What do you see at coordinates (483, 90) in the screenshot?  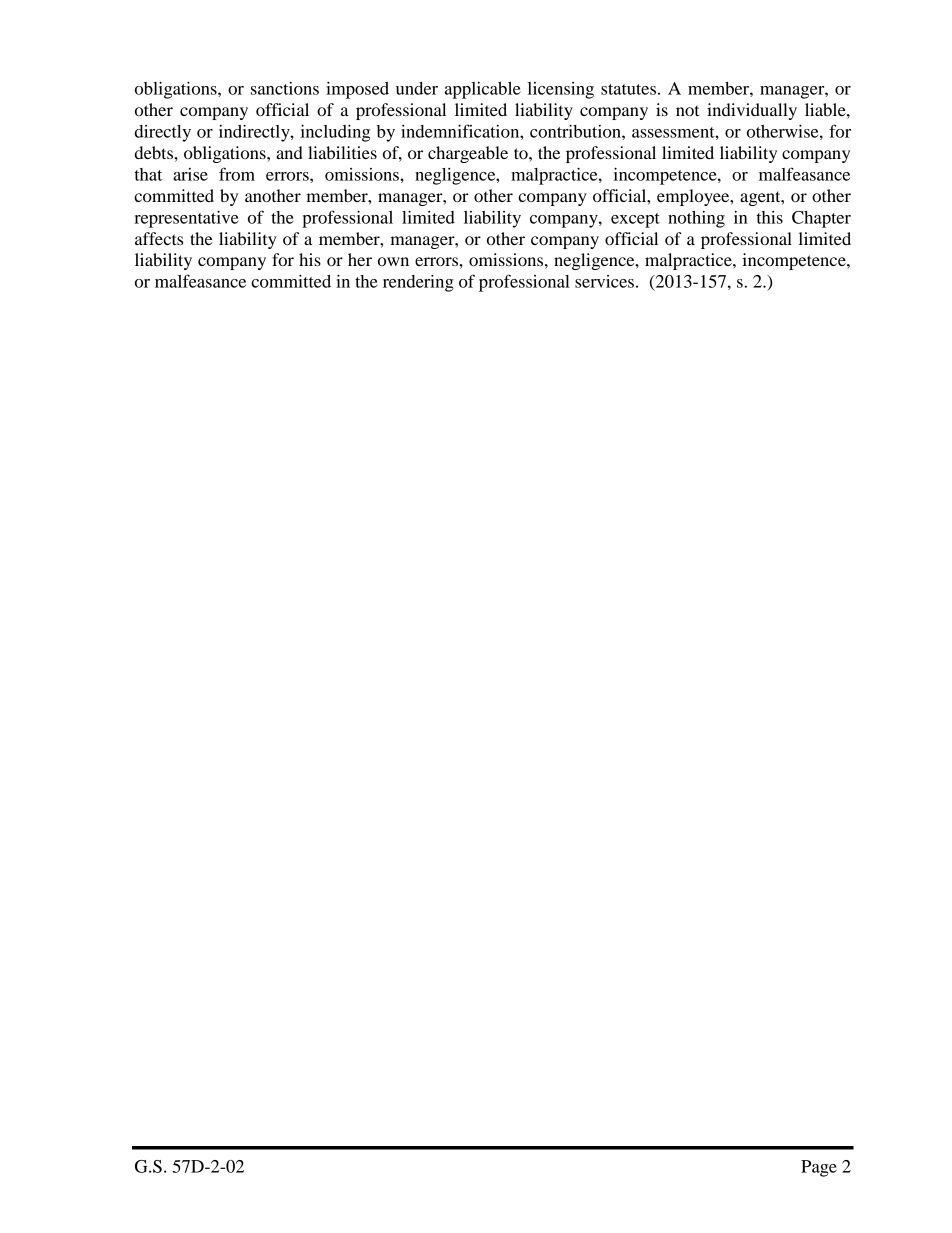 I see `applicable` at bounding box center [483, 90].
